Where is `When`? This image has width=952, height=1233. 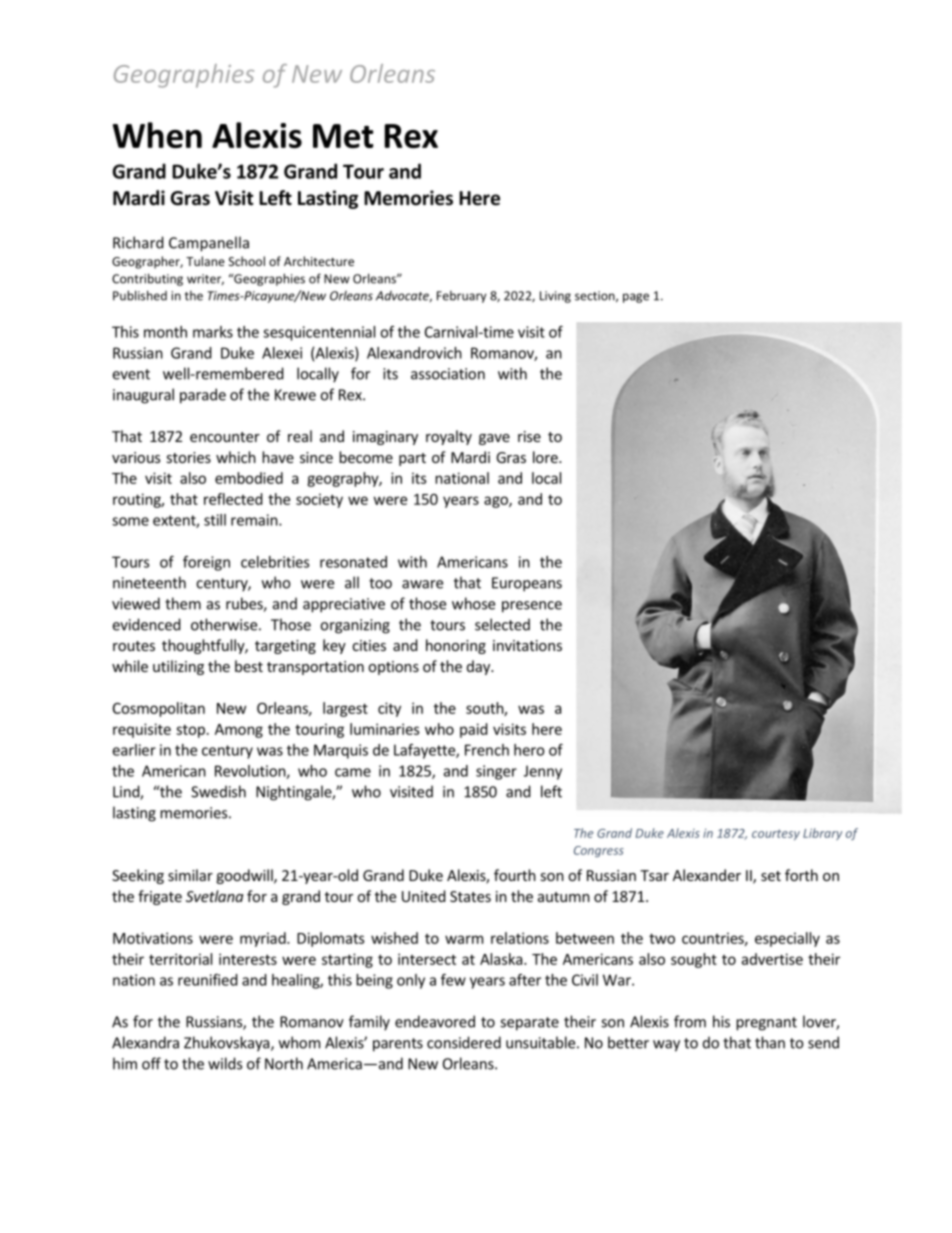 When is located at coordinates (157, 135).
